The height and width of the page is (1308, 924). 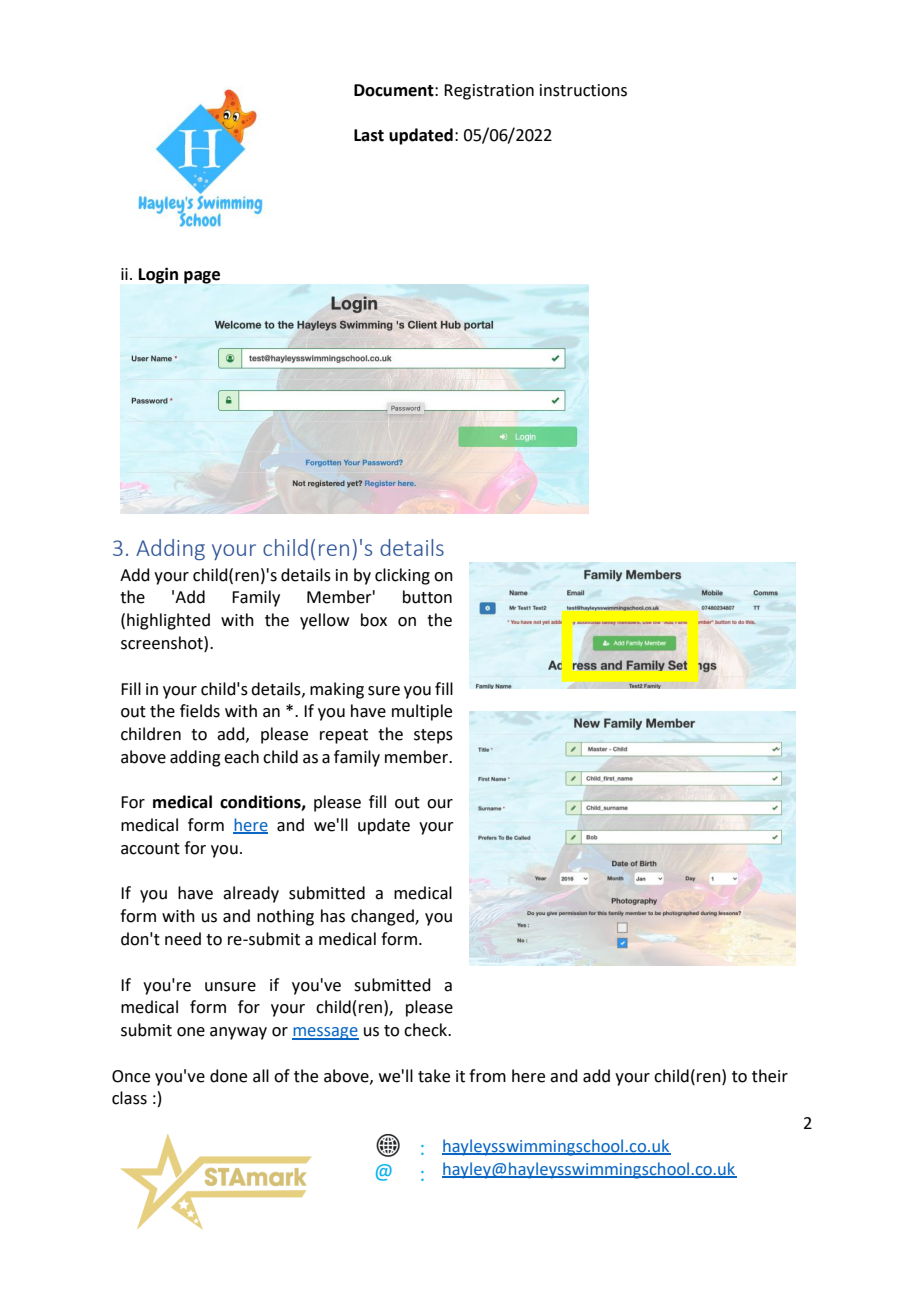 I want to click on highlighted, so click(x=168, y=621).
